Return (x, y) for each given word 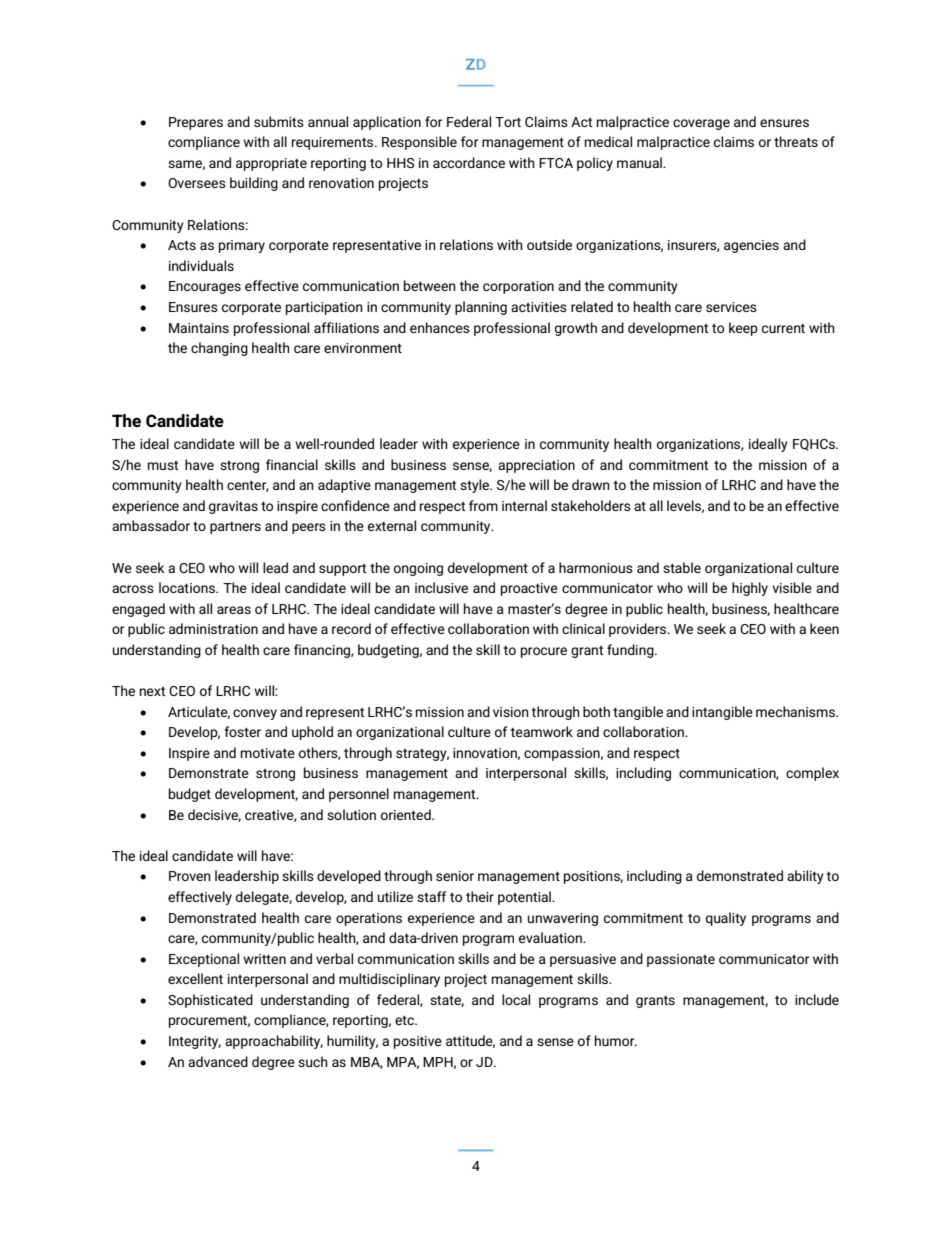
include (817, 999)
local (516, 999)
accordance (469, 162)
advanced (218, 1061)
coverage (701, 124)
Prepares (196, 123)
